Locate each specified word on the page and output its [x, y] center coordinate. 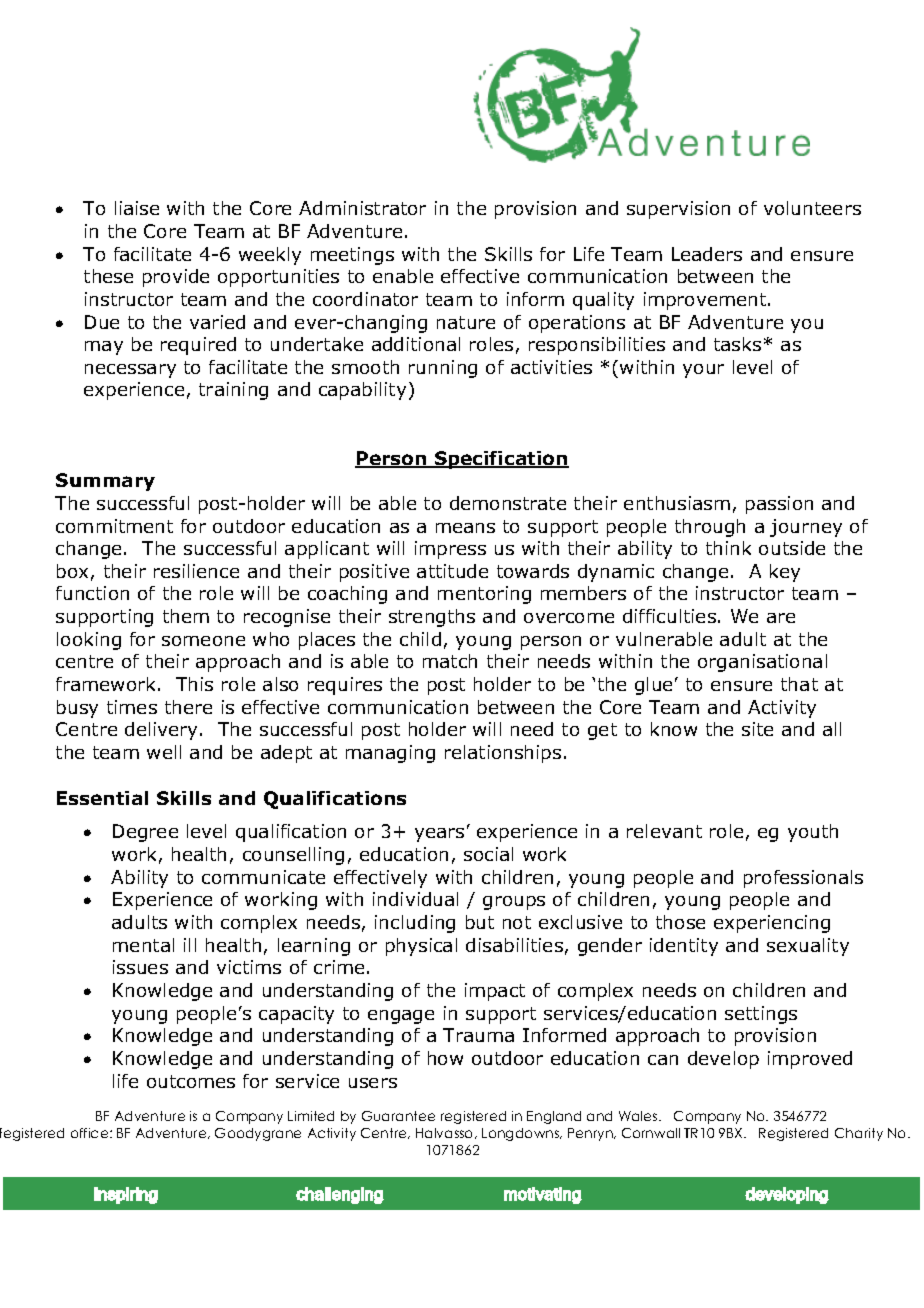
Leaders [707, 254]
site [757, 729]
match [450, 661]
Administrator [362, 208]
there [188, 707]
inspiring [126, 1195]
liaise [137, 208]
